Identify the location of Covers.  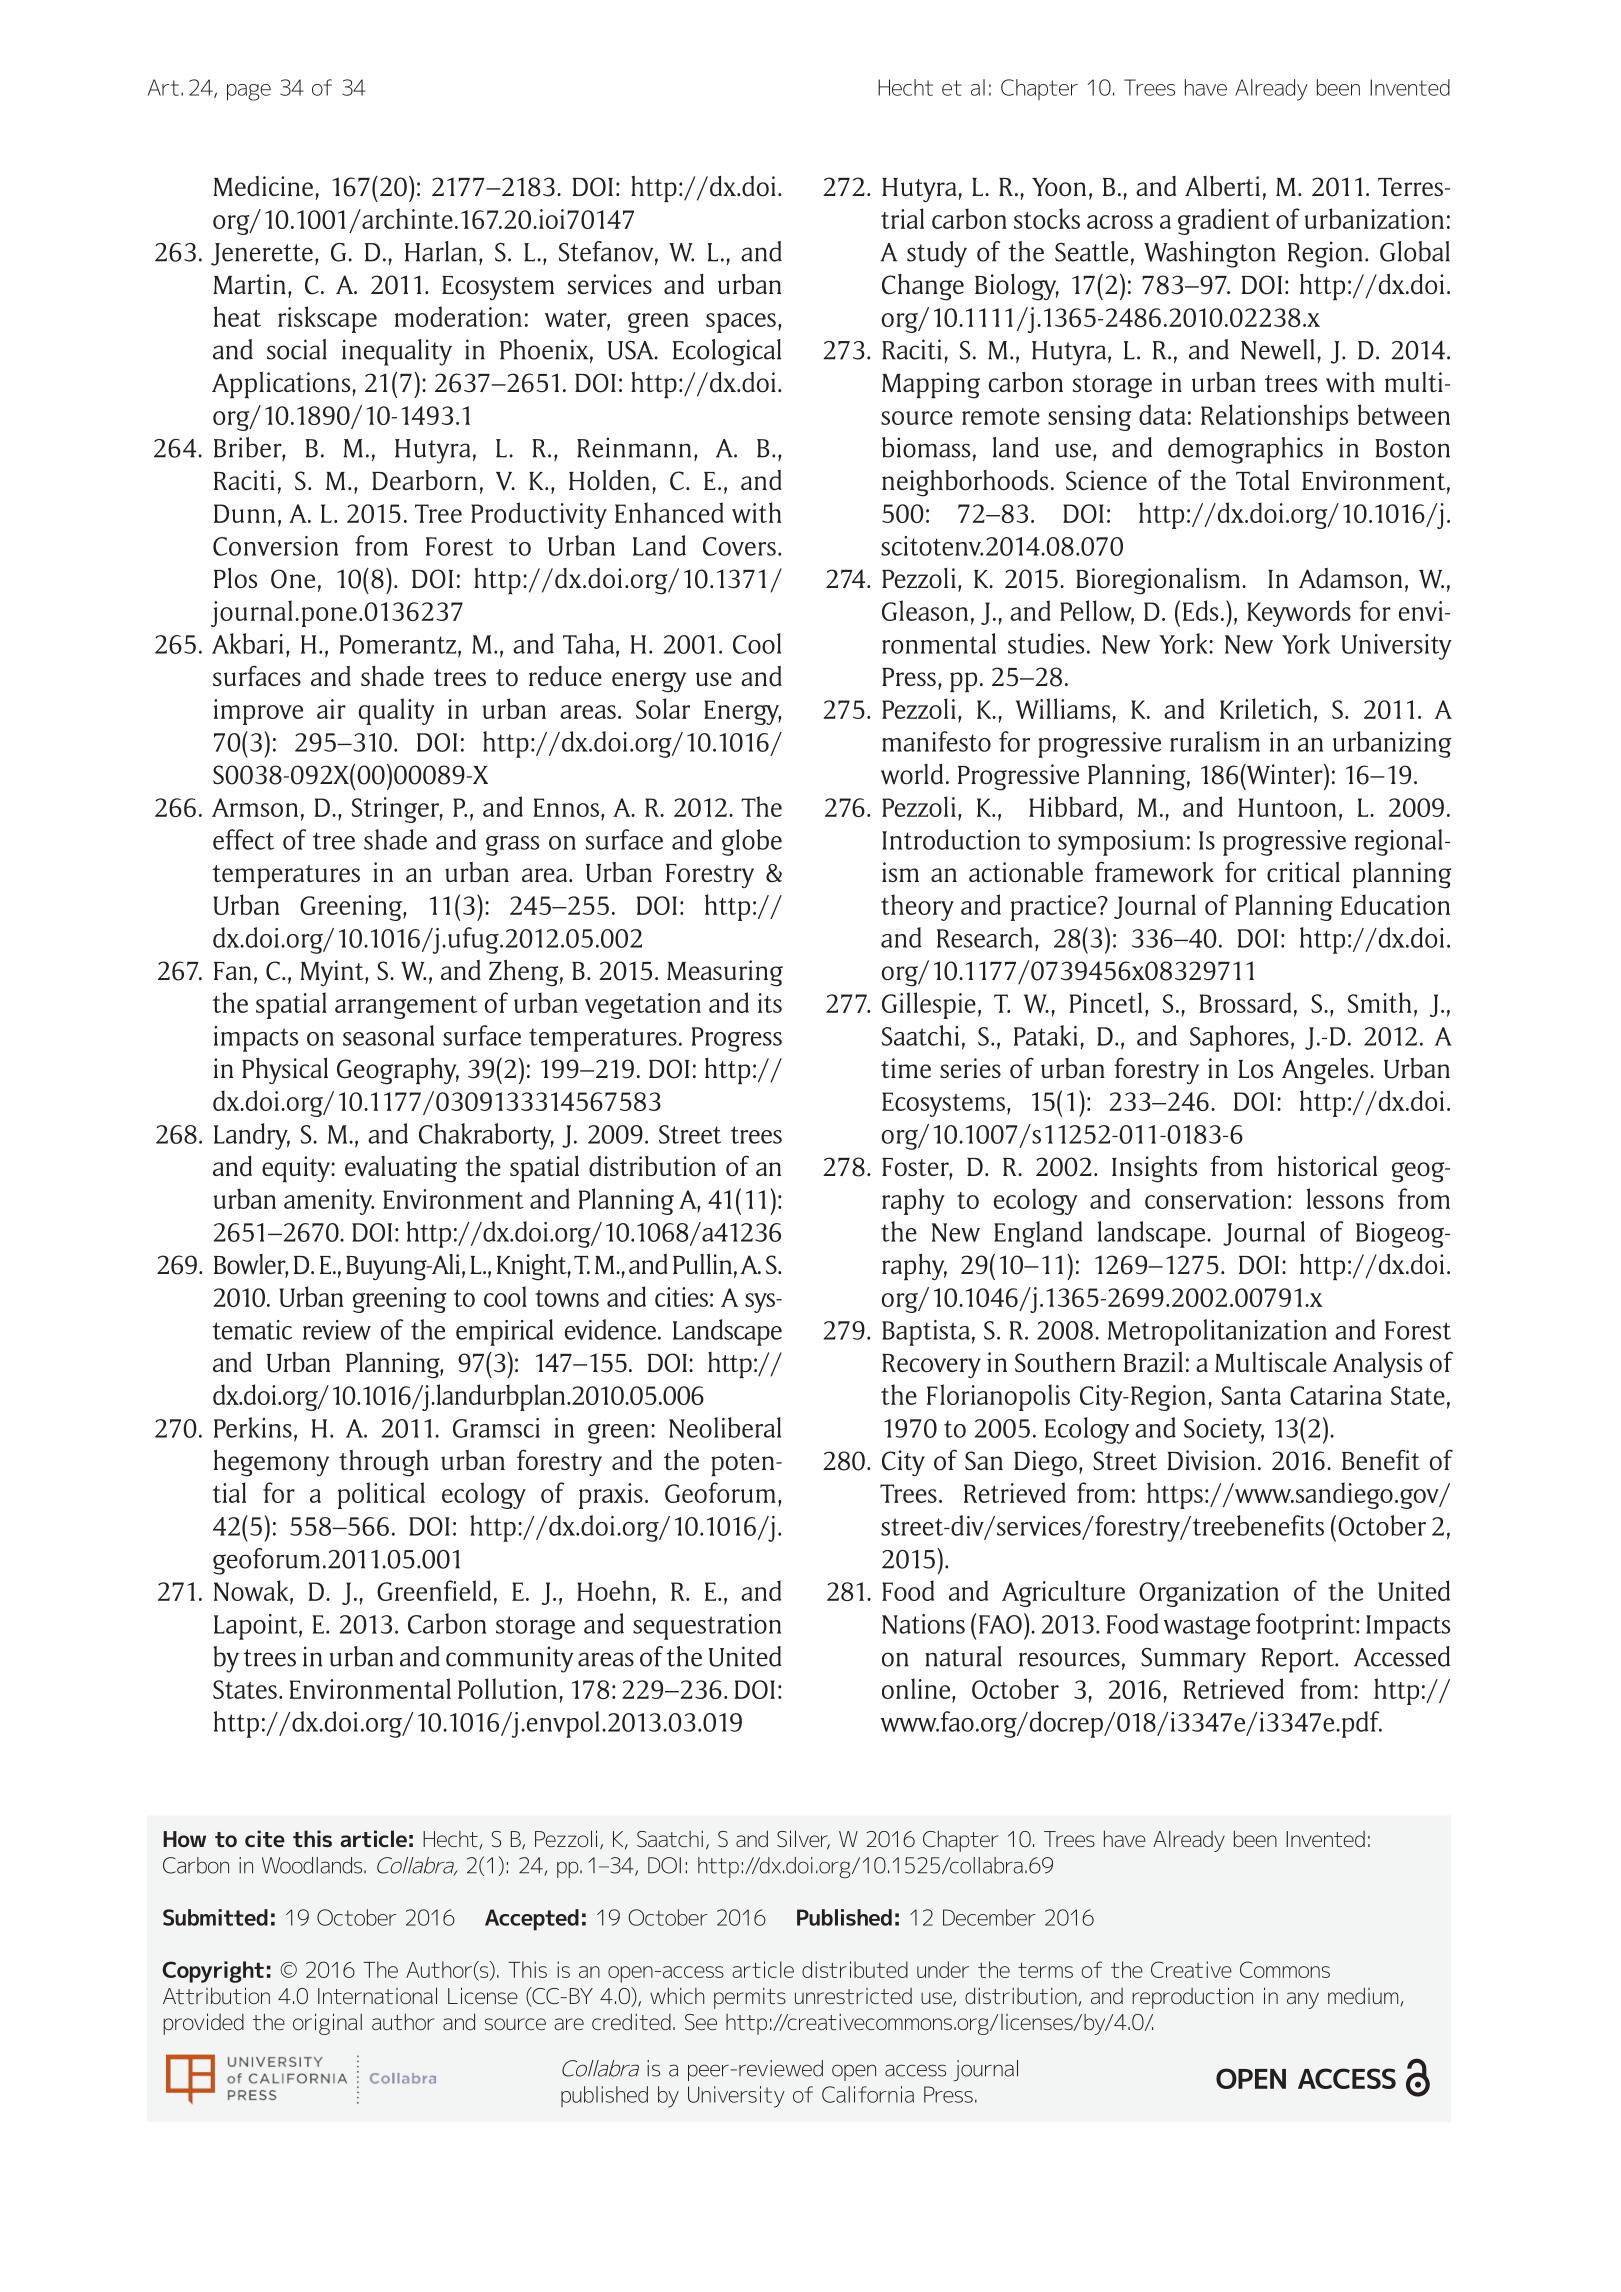
(739, 546).
